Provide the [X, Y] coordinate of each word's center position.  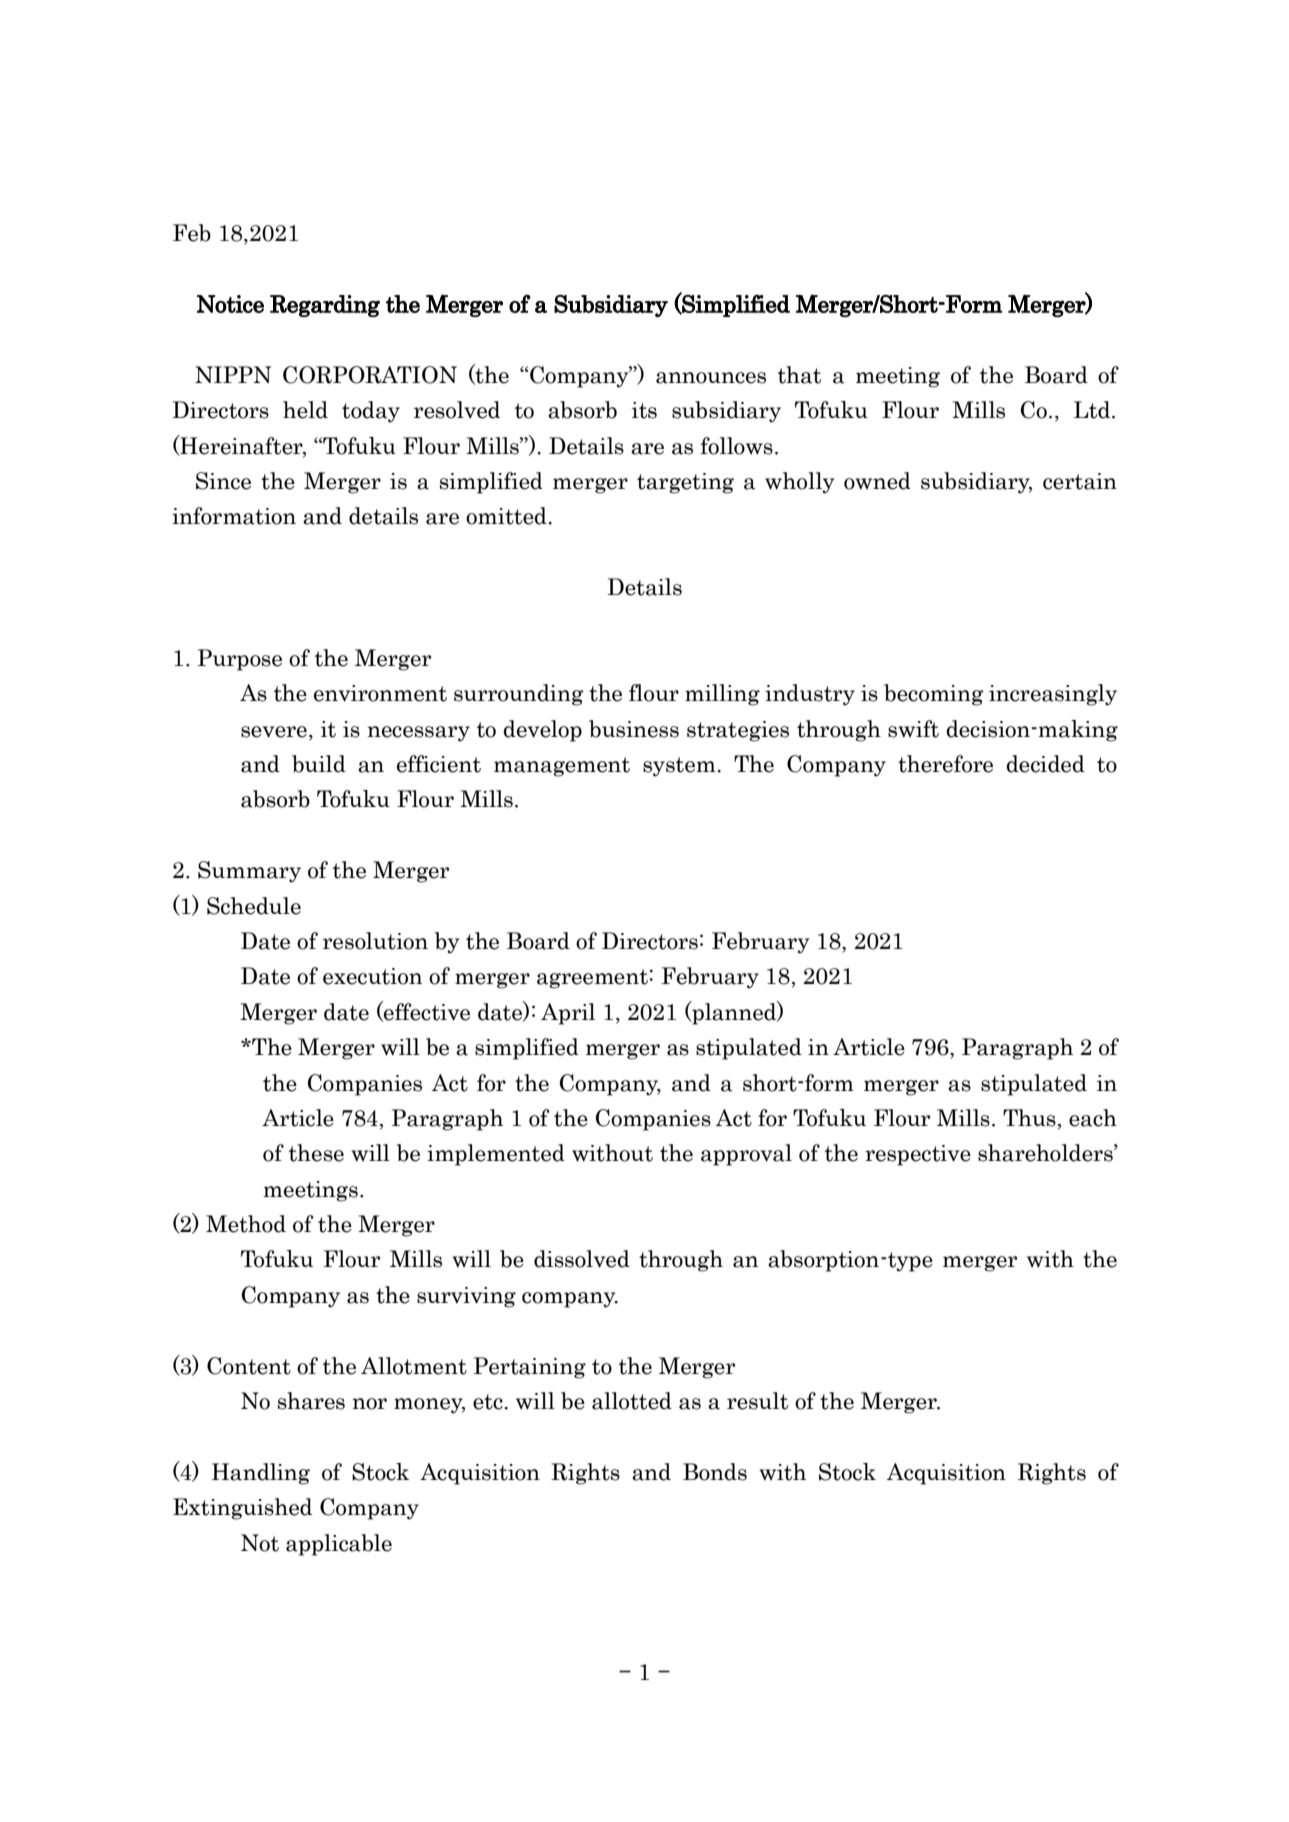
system [680, 767]
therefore [945, 764]
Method [246, 1224]
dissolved [582, 1259]
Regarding [325, 306]
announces [711, 378]
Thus [1029, 1118]
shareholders [1046, 1153]
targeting [685, 483]
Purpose [240, 660]
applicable [339, 1545]
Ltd [1093, 410]
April [568, 1014]
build [319, 764]
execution [373, 976]
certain [1080, 481]
